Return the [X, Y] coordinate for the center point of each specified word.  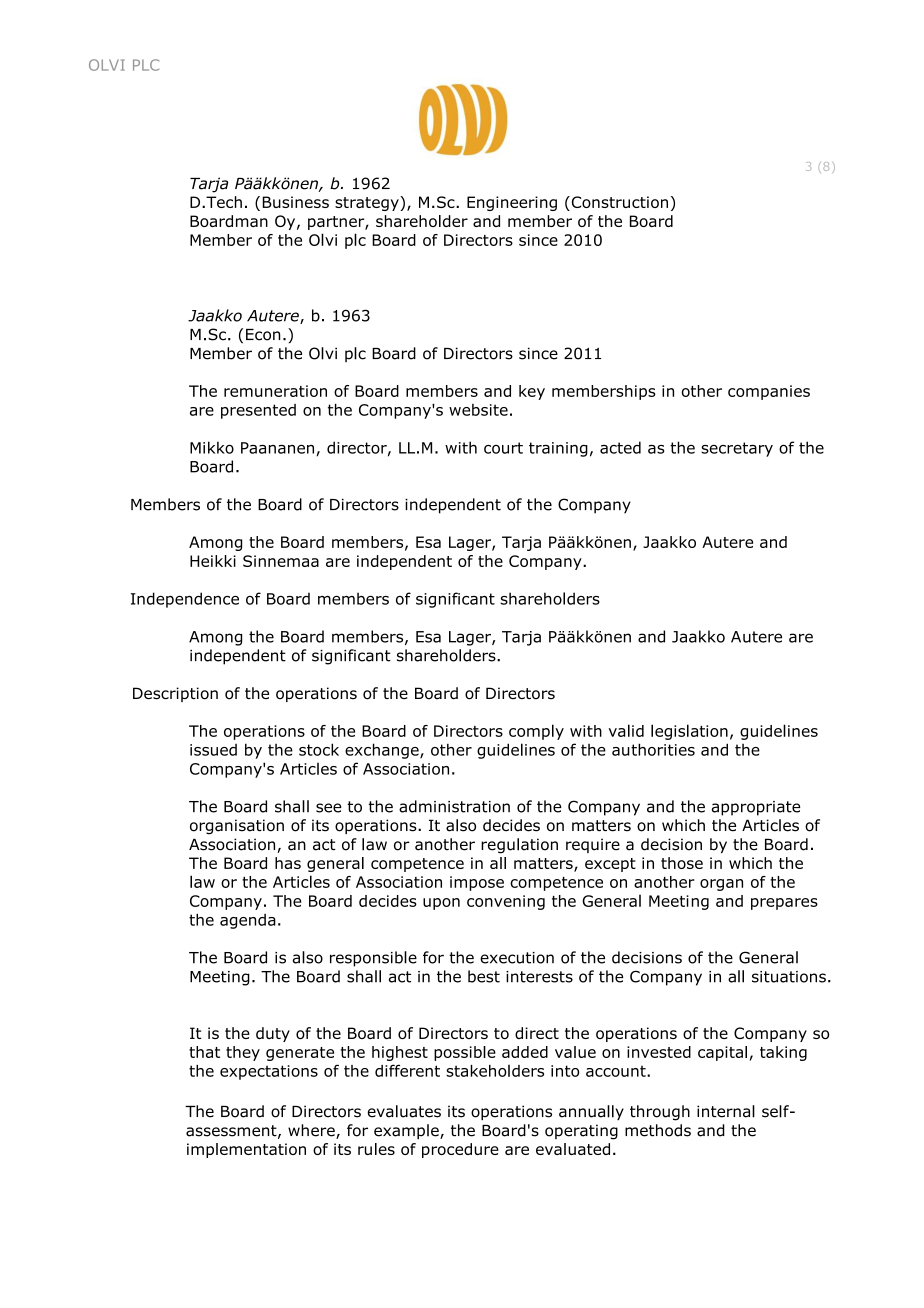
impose [477, 883]
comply [536, 732]
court [503, 448]
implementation [246, 1150]
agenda [248, 921]
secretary [737, 449]
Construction [618, 203]
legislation [689, 732]
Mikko [212, 447]
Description [175, 694]
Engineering [512, 203]
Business [296, 202]
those [682, 863]
